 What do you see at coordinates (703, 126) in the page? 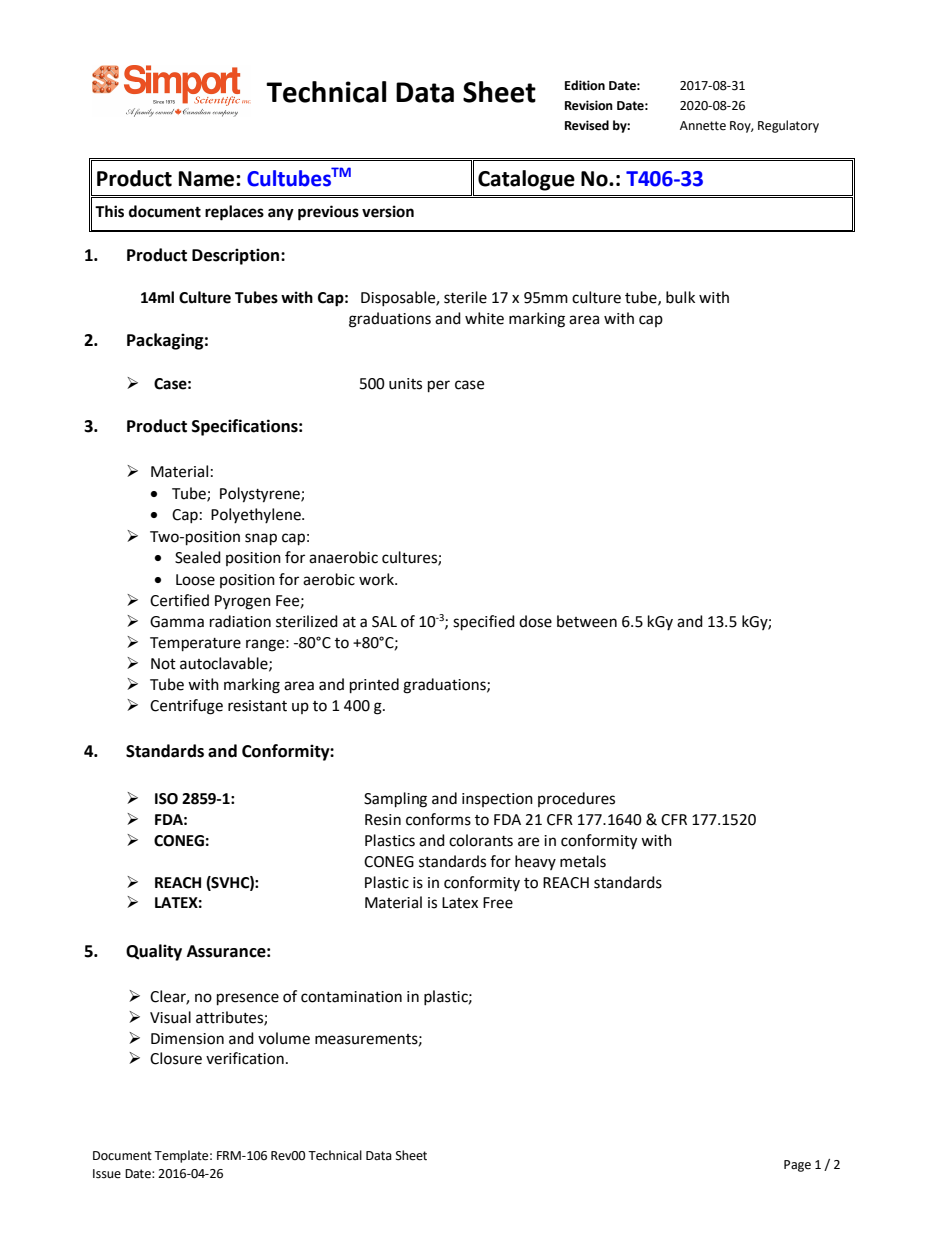
I see `Annette` at bounding box center [703, 126].
